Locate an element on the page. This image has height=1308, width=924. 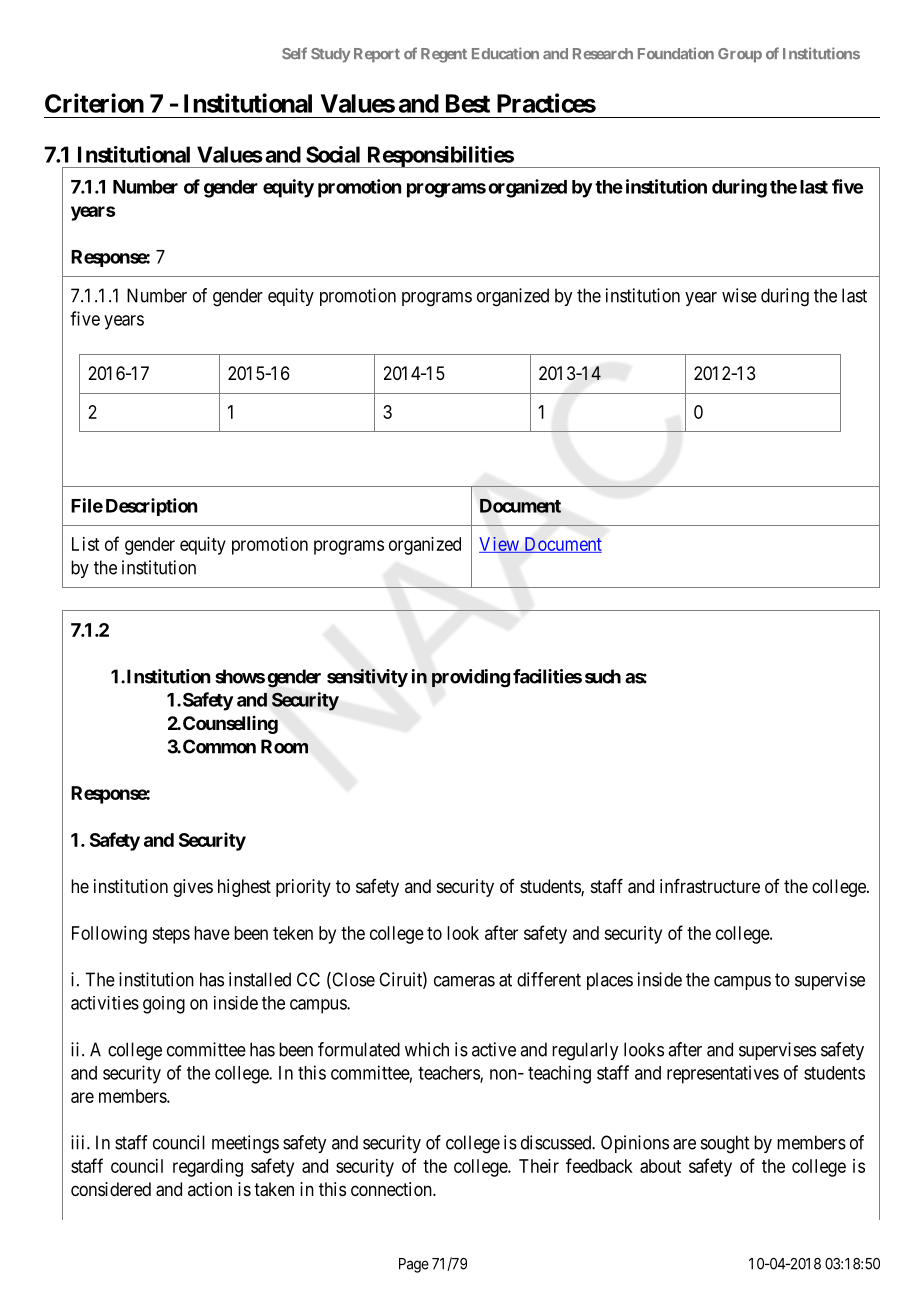
wise is located at coordinates (739, 295).
